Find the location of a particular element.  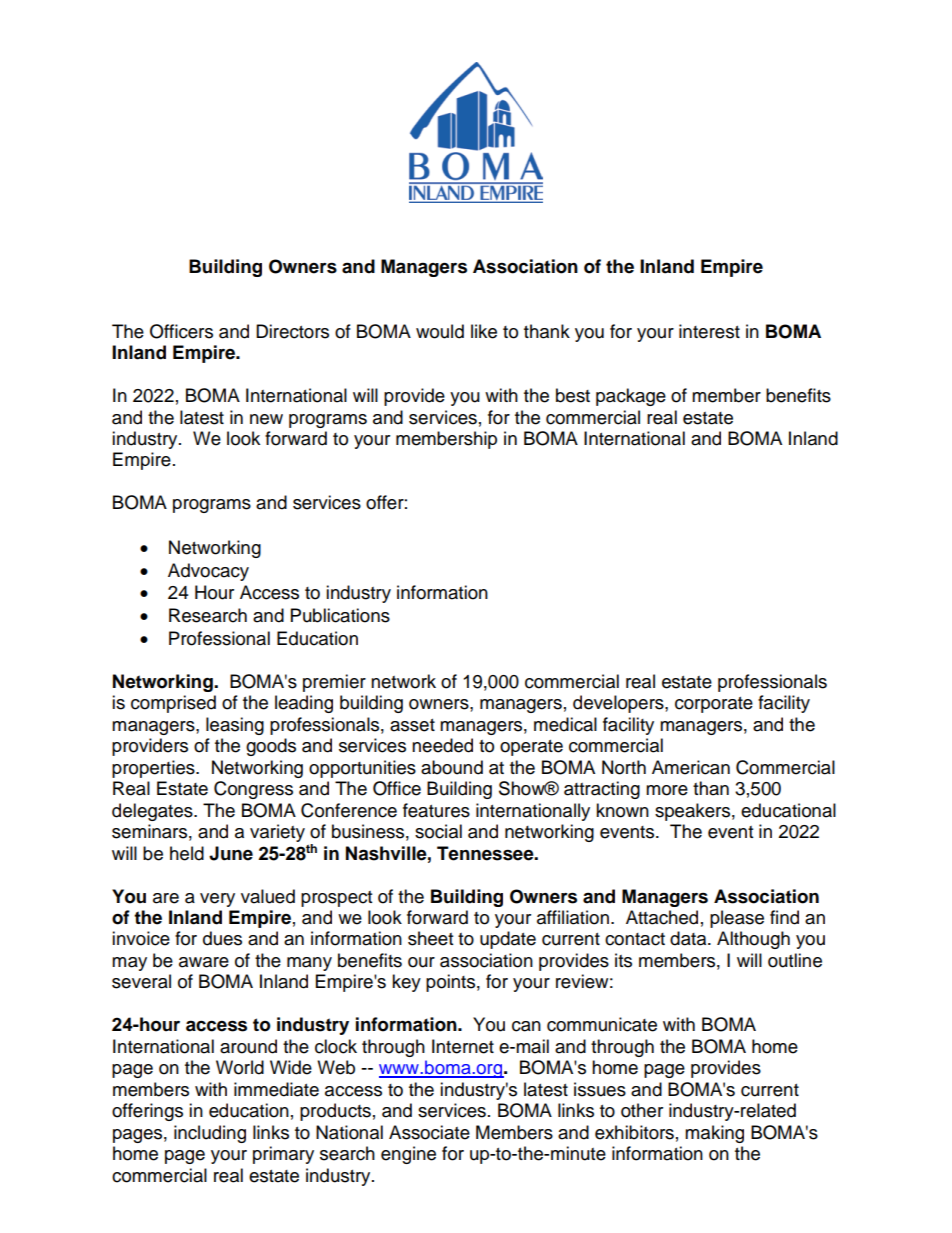

including is located at coordinates (210, 1134).
